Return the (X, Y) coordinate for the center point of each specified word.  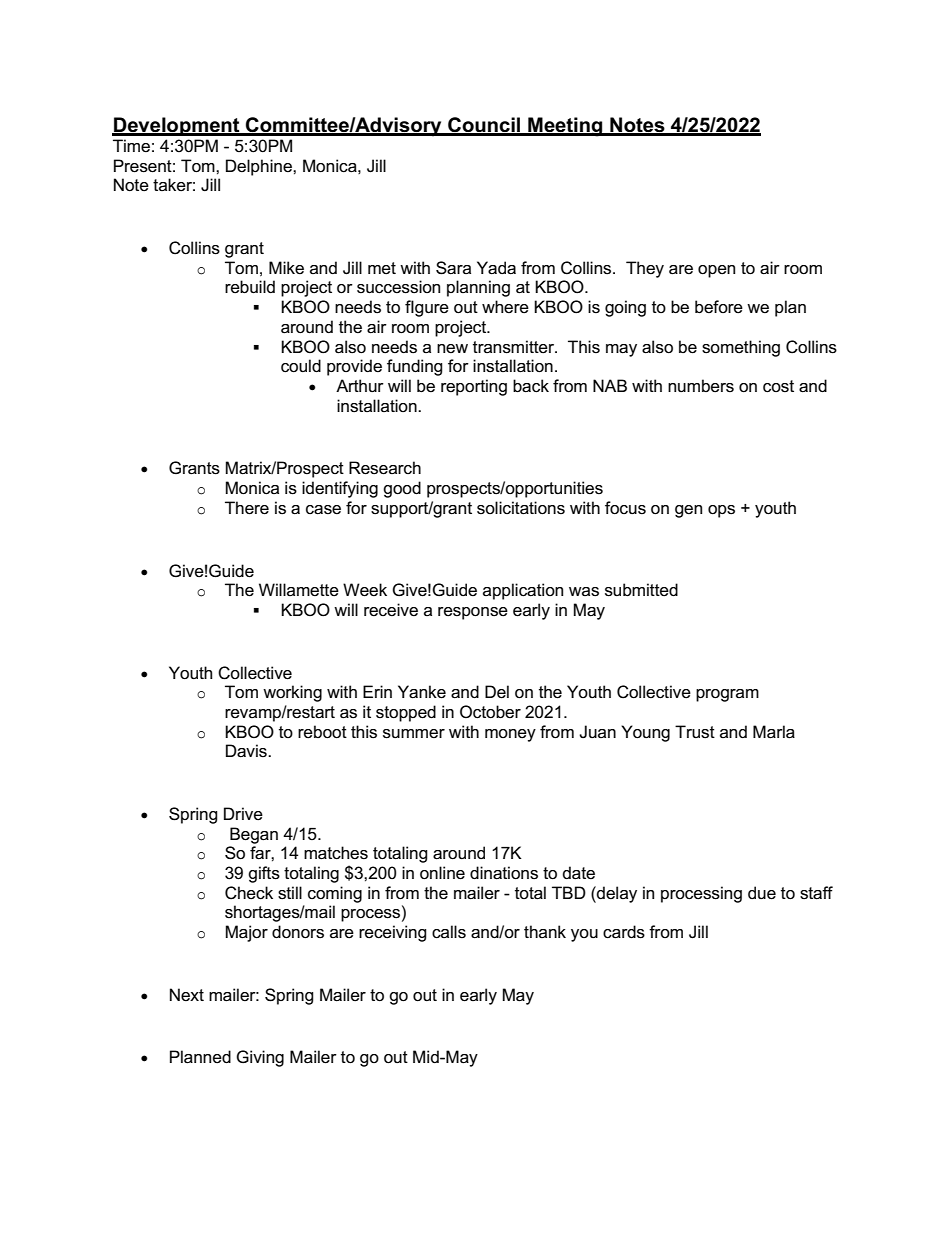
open (716, 271)
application (523, 591)
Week (365, 590)
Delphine (260, 167)
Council (484, 126)
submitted (641, 590)
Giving (260, 1058)
